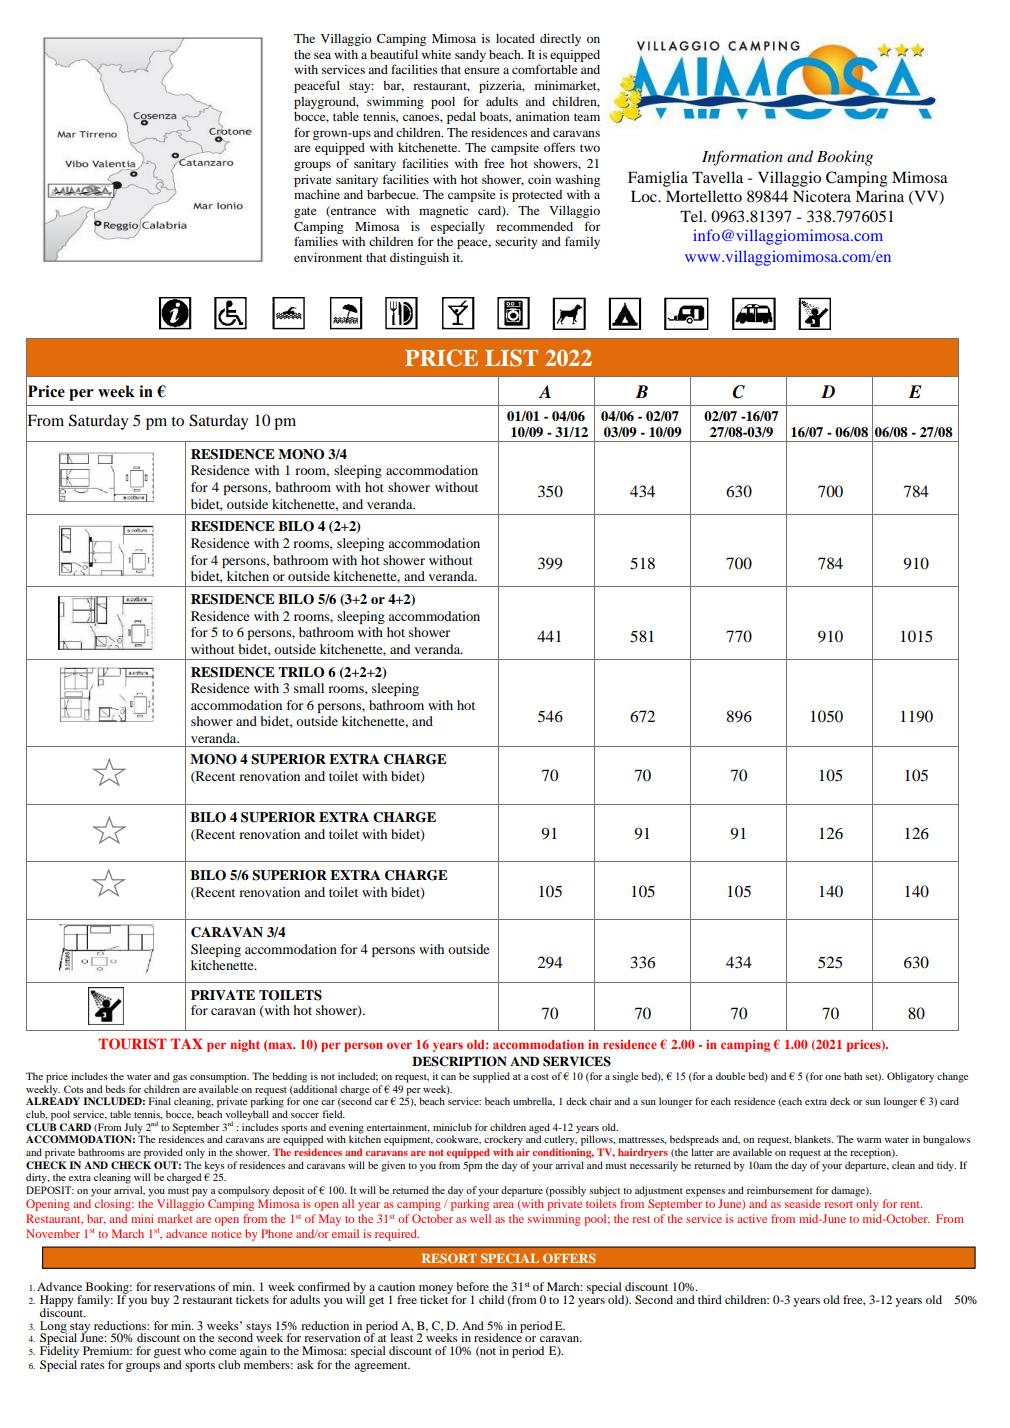  Describe the element at coordinates (160, 1301) in the page. I see `buy` at that location.
